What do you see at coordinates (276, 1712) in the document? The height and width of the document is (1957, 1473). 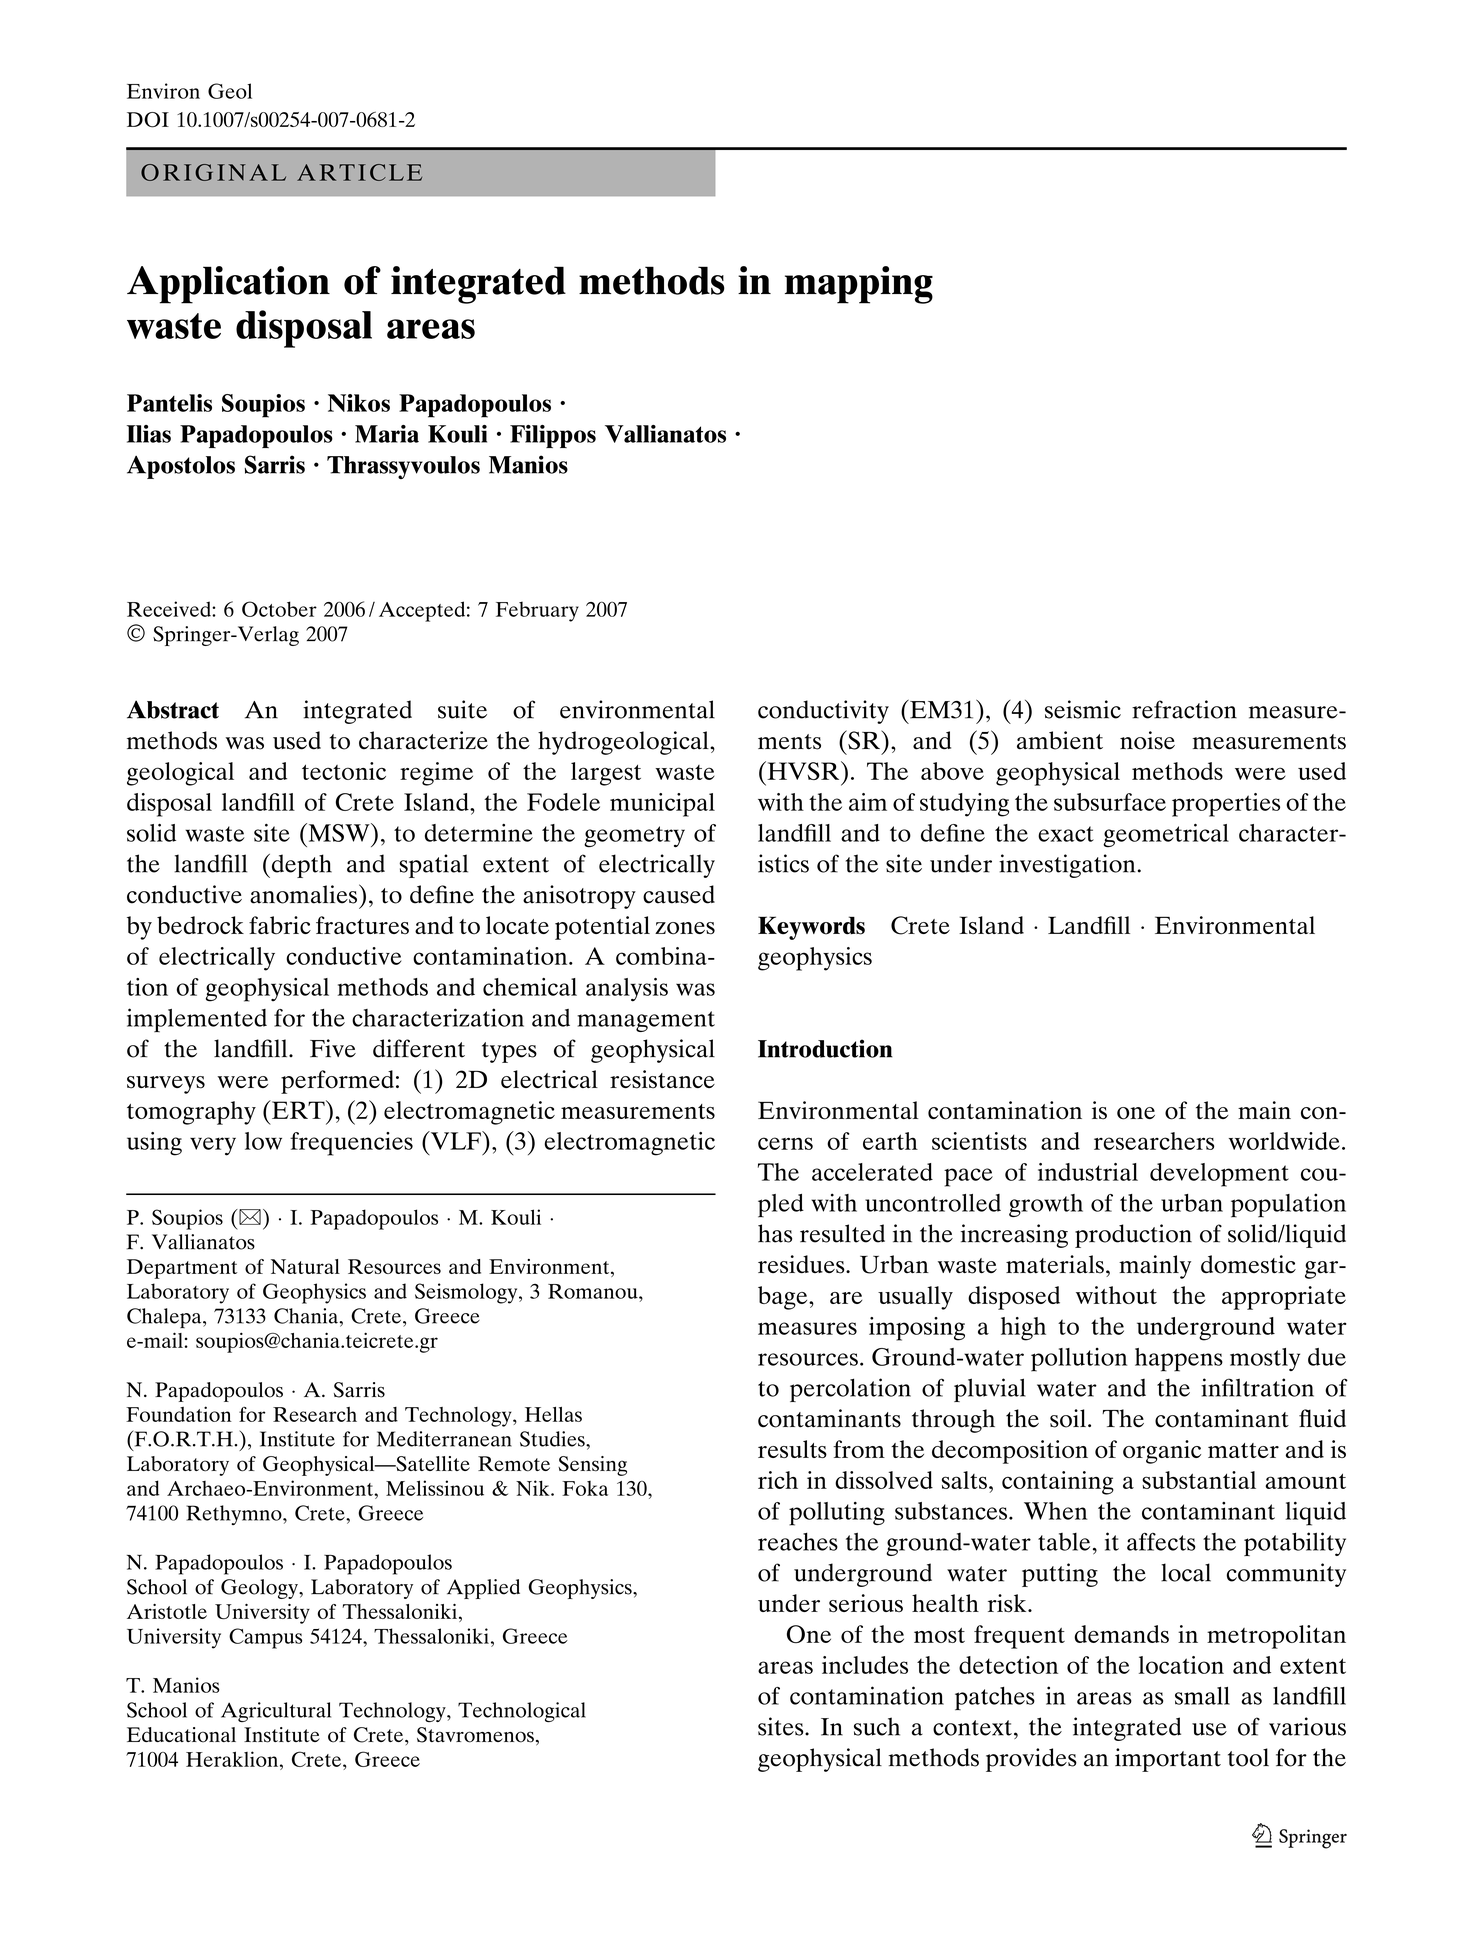 I see `Agricultural` at bounding box center [276, 1712].
